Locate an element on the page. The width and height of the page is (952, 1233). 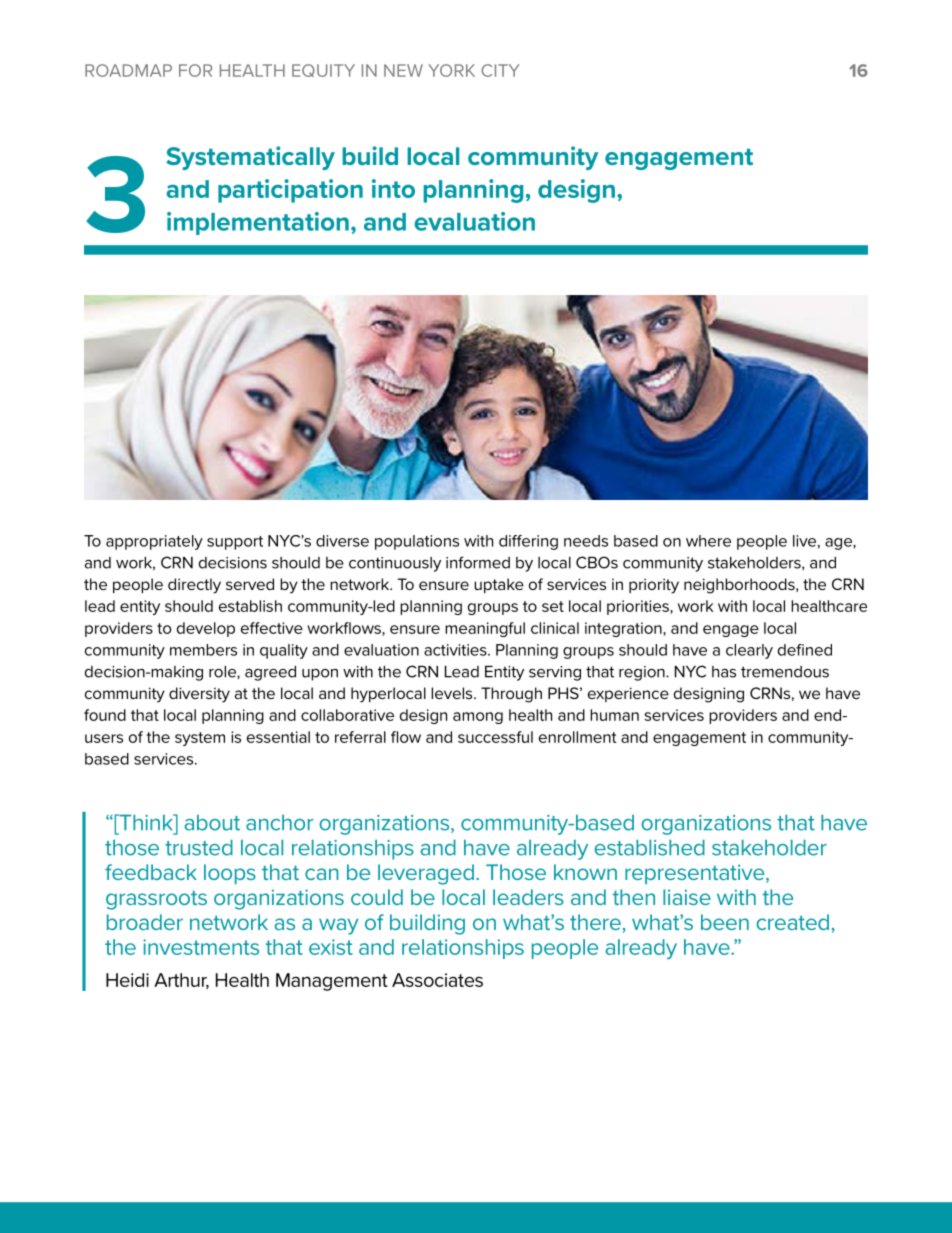
appropriately is located at coordinates (154, 542).
